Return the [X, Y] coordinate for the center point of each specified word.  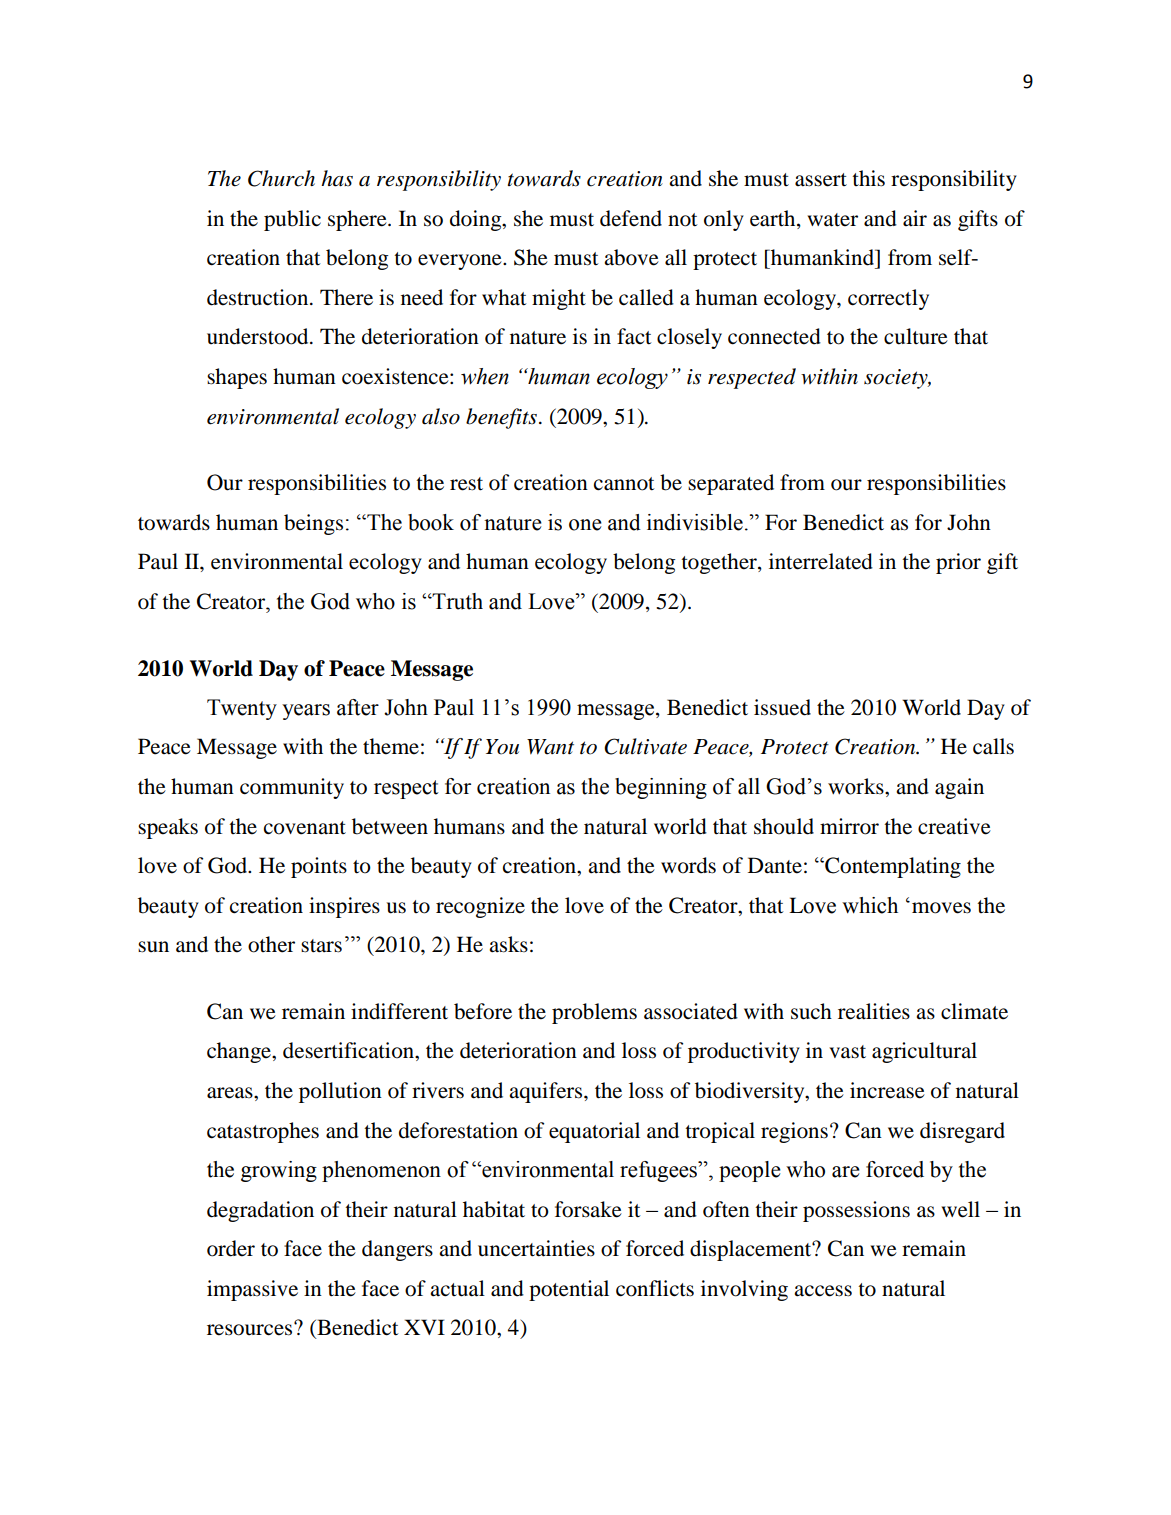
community [292, 788]
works [857, 786]
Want [550, 747]
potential [569, 1290]
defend [631, 218]
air [915, 218]
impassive [252, 1290]
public [292, 220]
